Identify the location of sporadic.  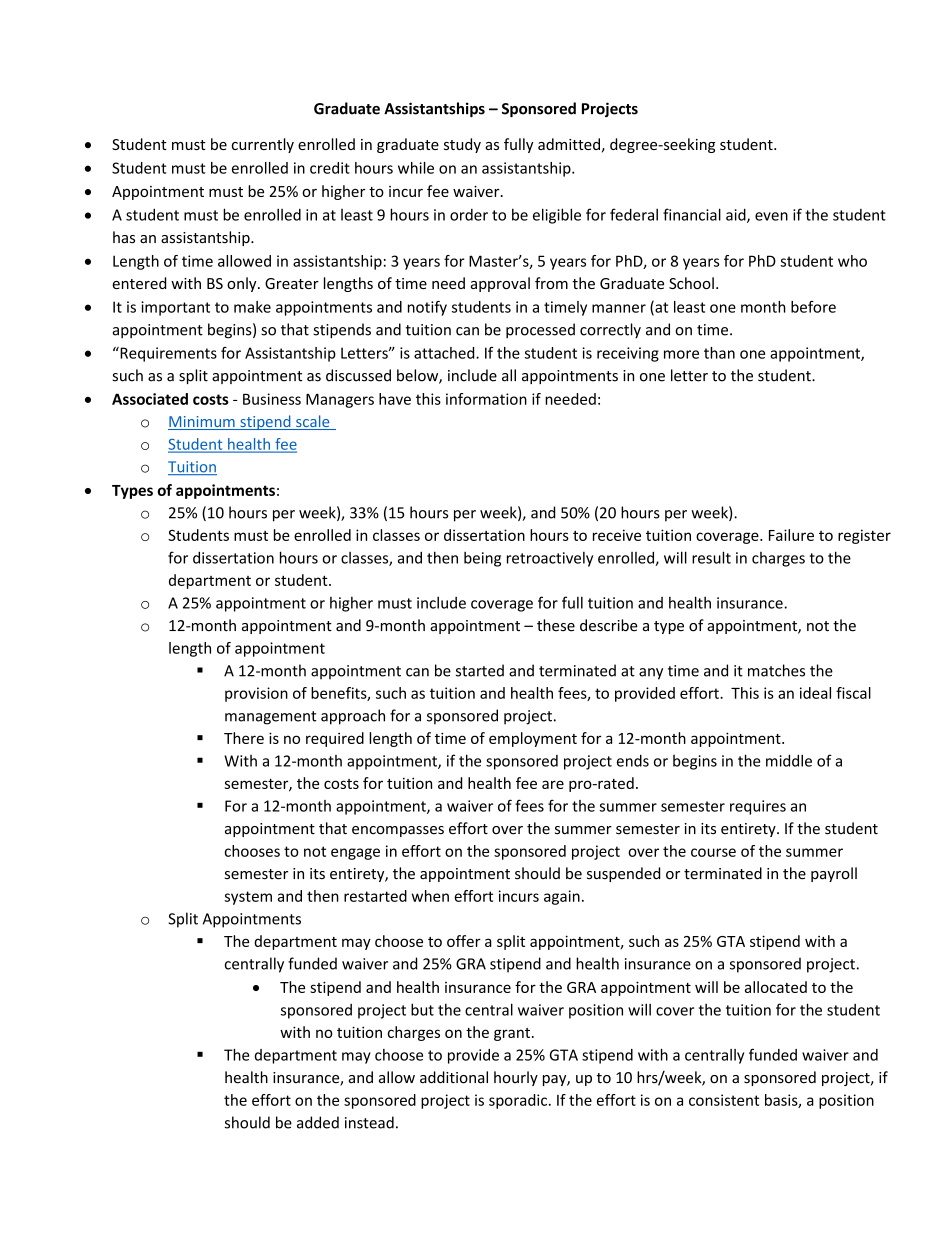
(518, 1101).
